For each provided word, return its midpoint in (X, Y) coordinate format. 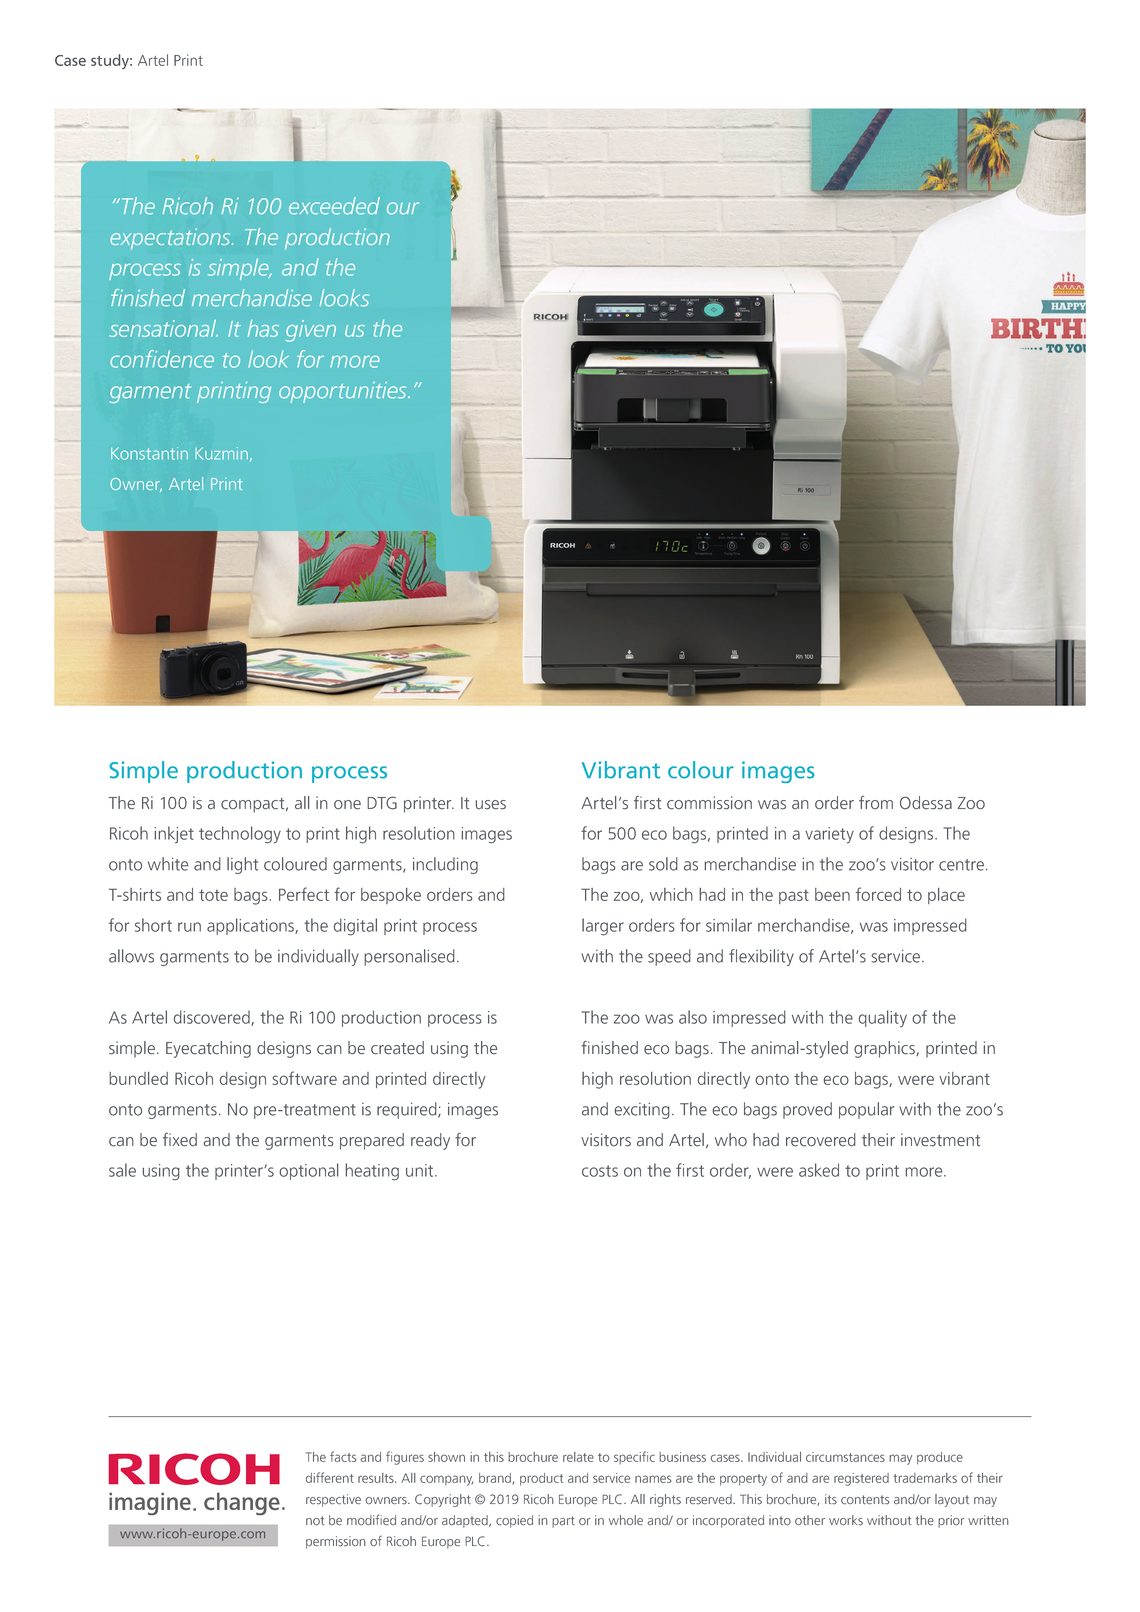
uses (491, 805)
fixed (180, 1140)
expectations (171, 239)
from (876, 803)
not (315, 1521)
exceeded (334, 205)
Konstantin (149, 453)
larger (603, 927)
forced (878, 894)
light (242, 865)
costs (600, 1171)
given (310, 331)
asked (819, 1170)
